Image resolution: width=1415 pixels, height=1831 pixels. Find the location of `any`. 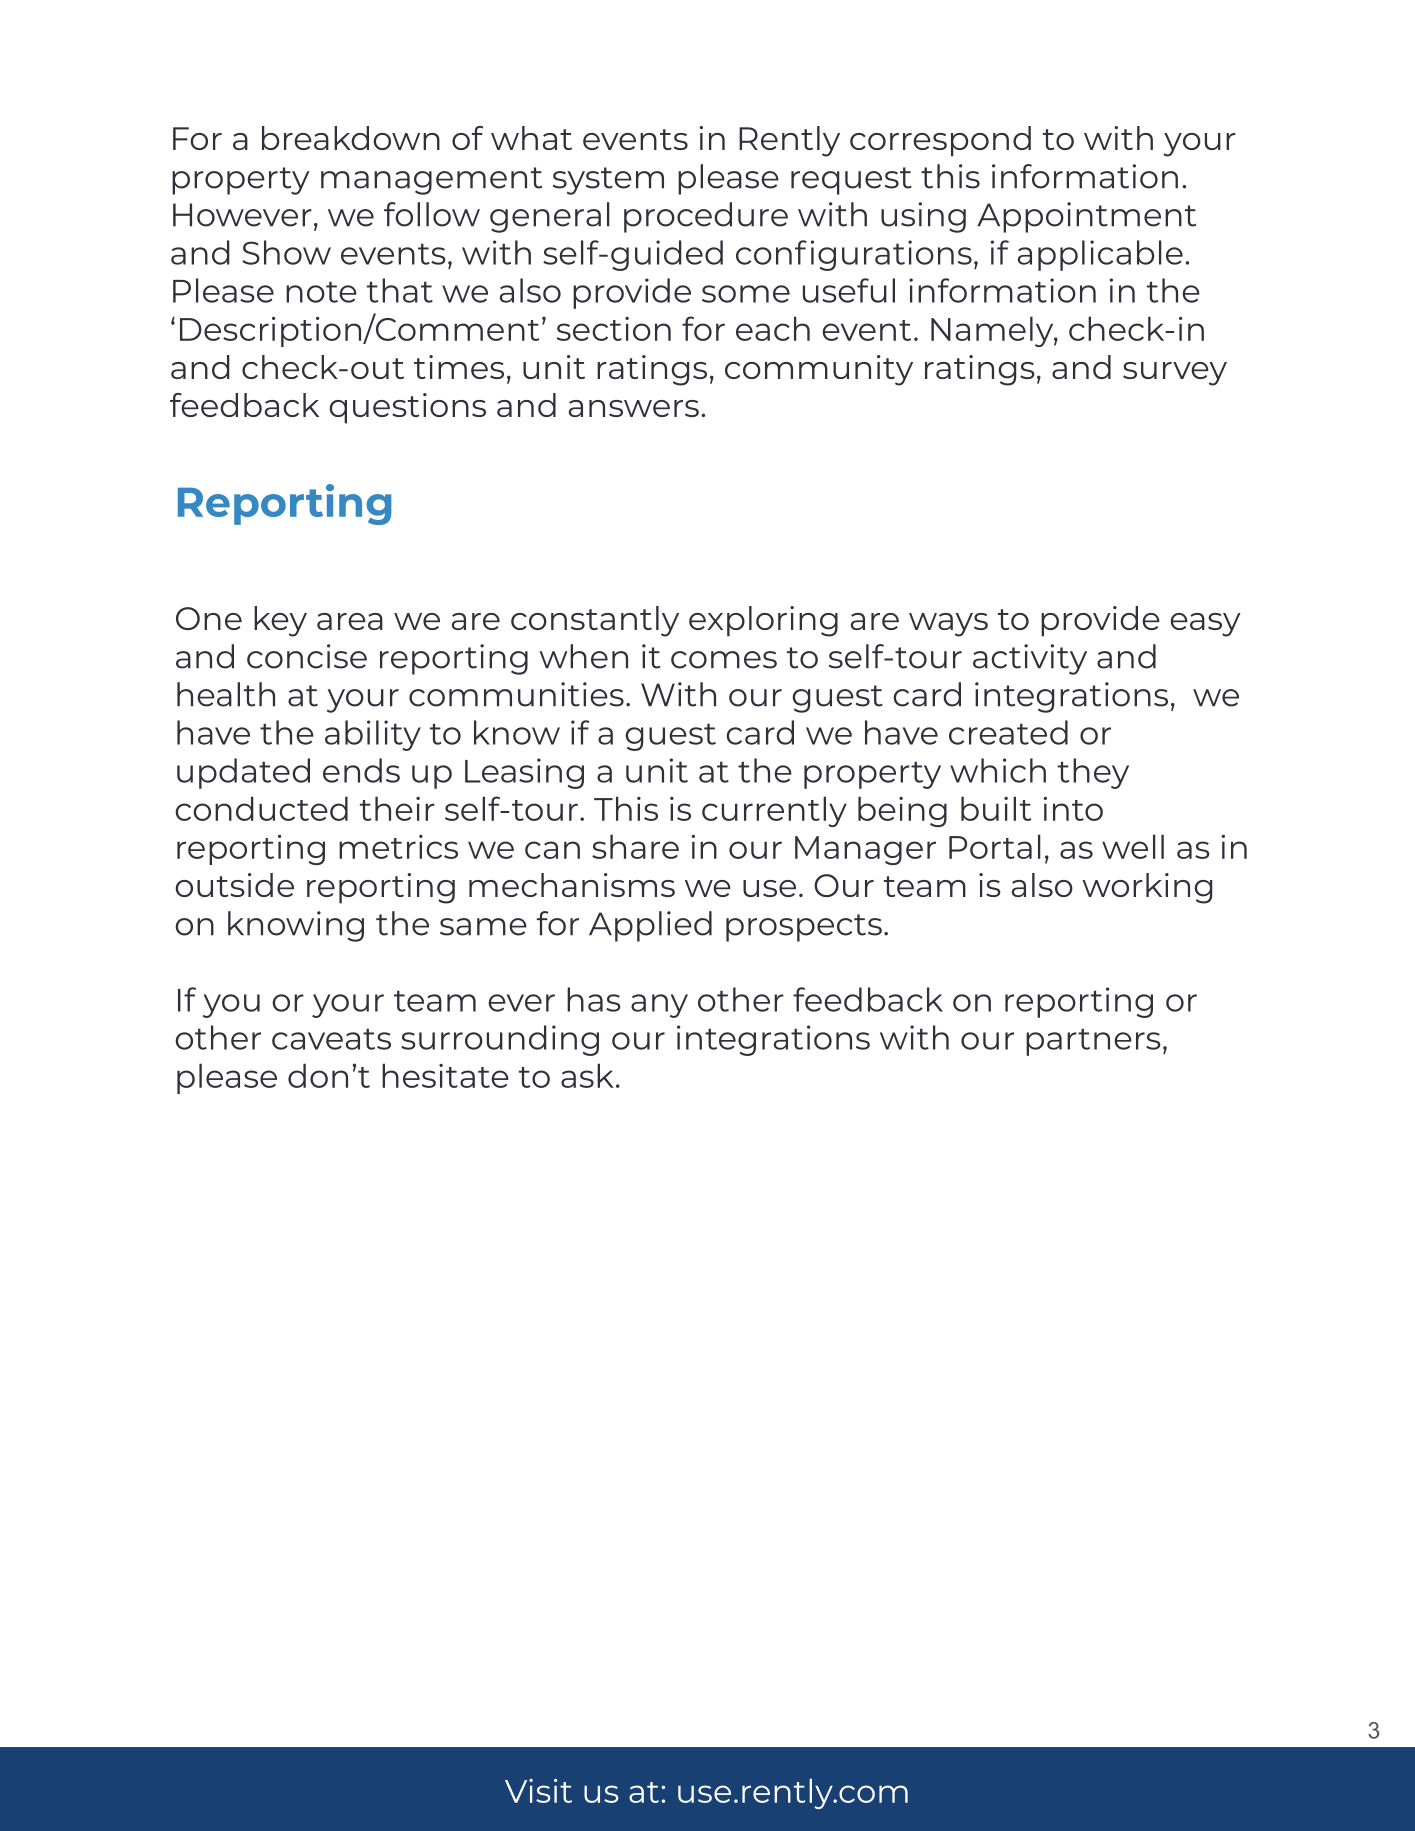

any is located at coordinates (659, 1006).
